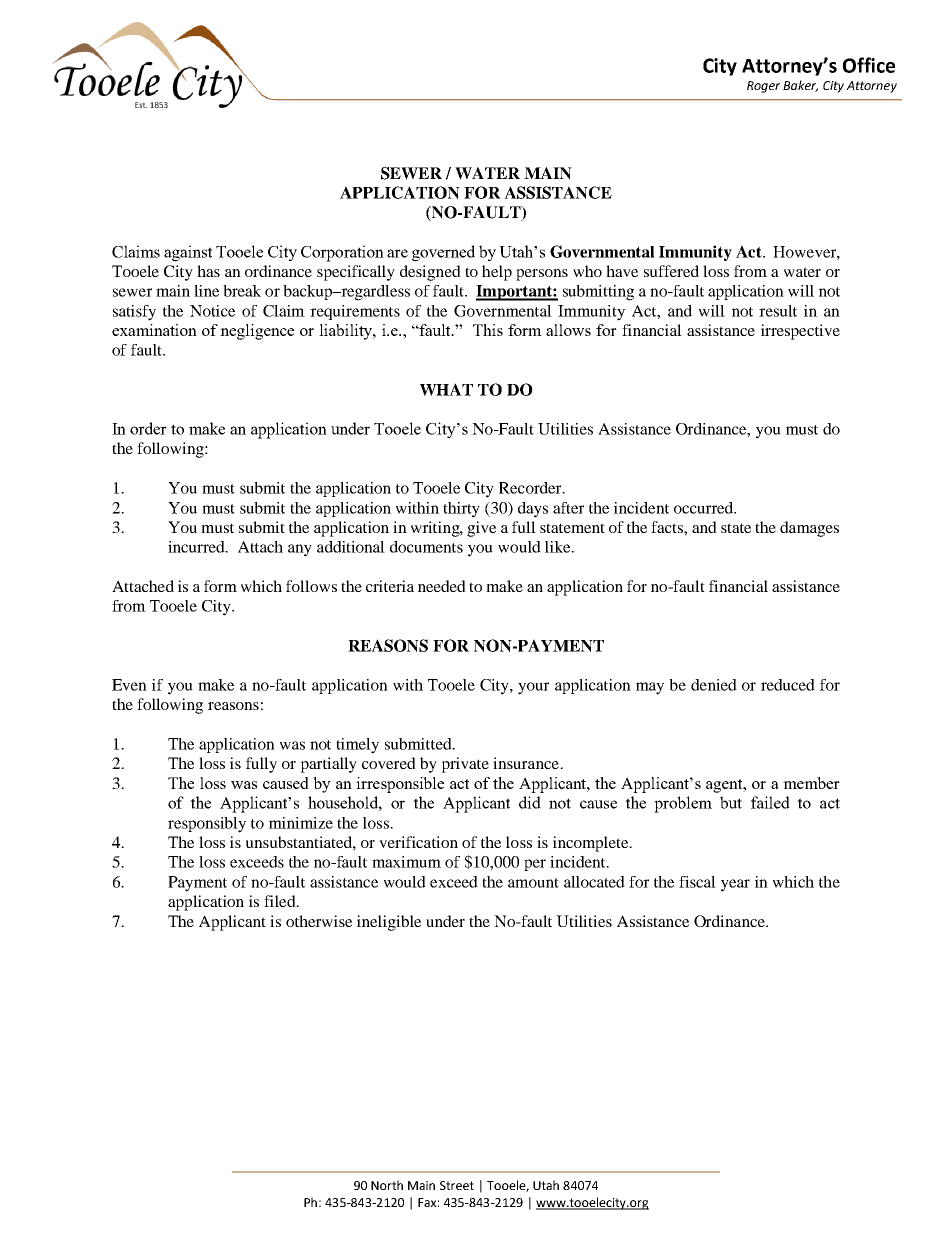 The width and height of the screenshot is (952, 1233). I want to click on needed, so click(442, 586).
